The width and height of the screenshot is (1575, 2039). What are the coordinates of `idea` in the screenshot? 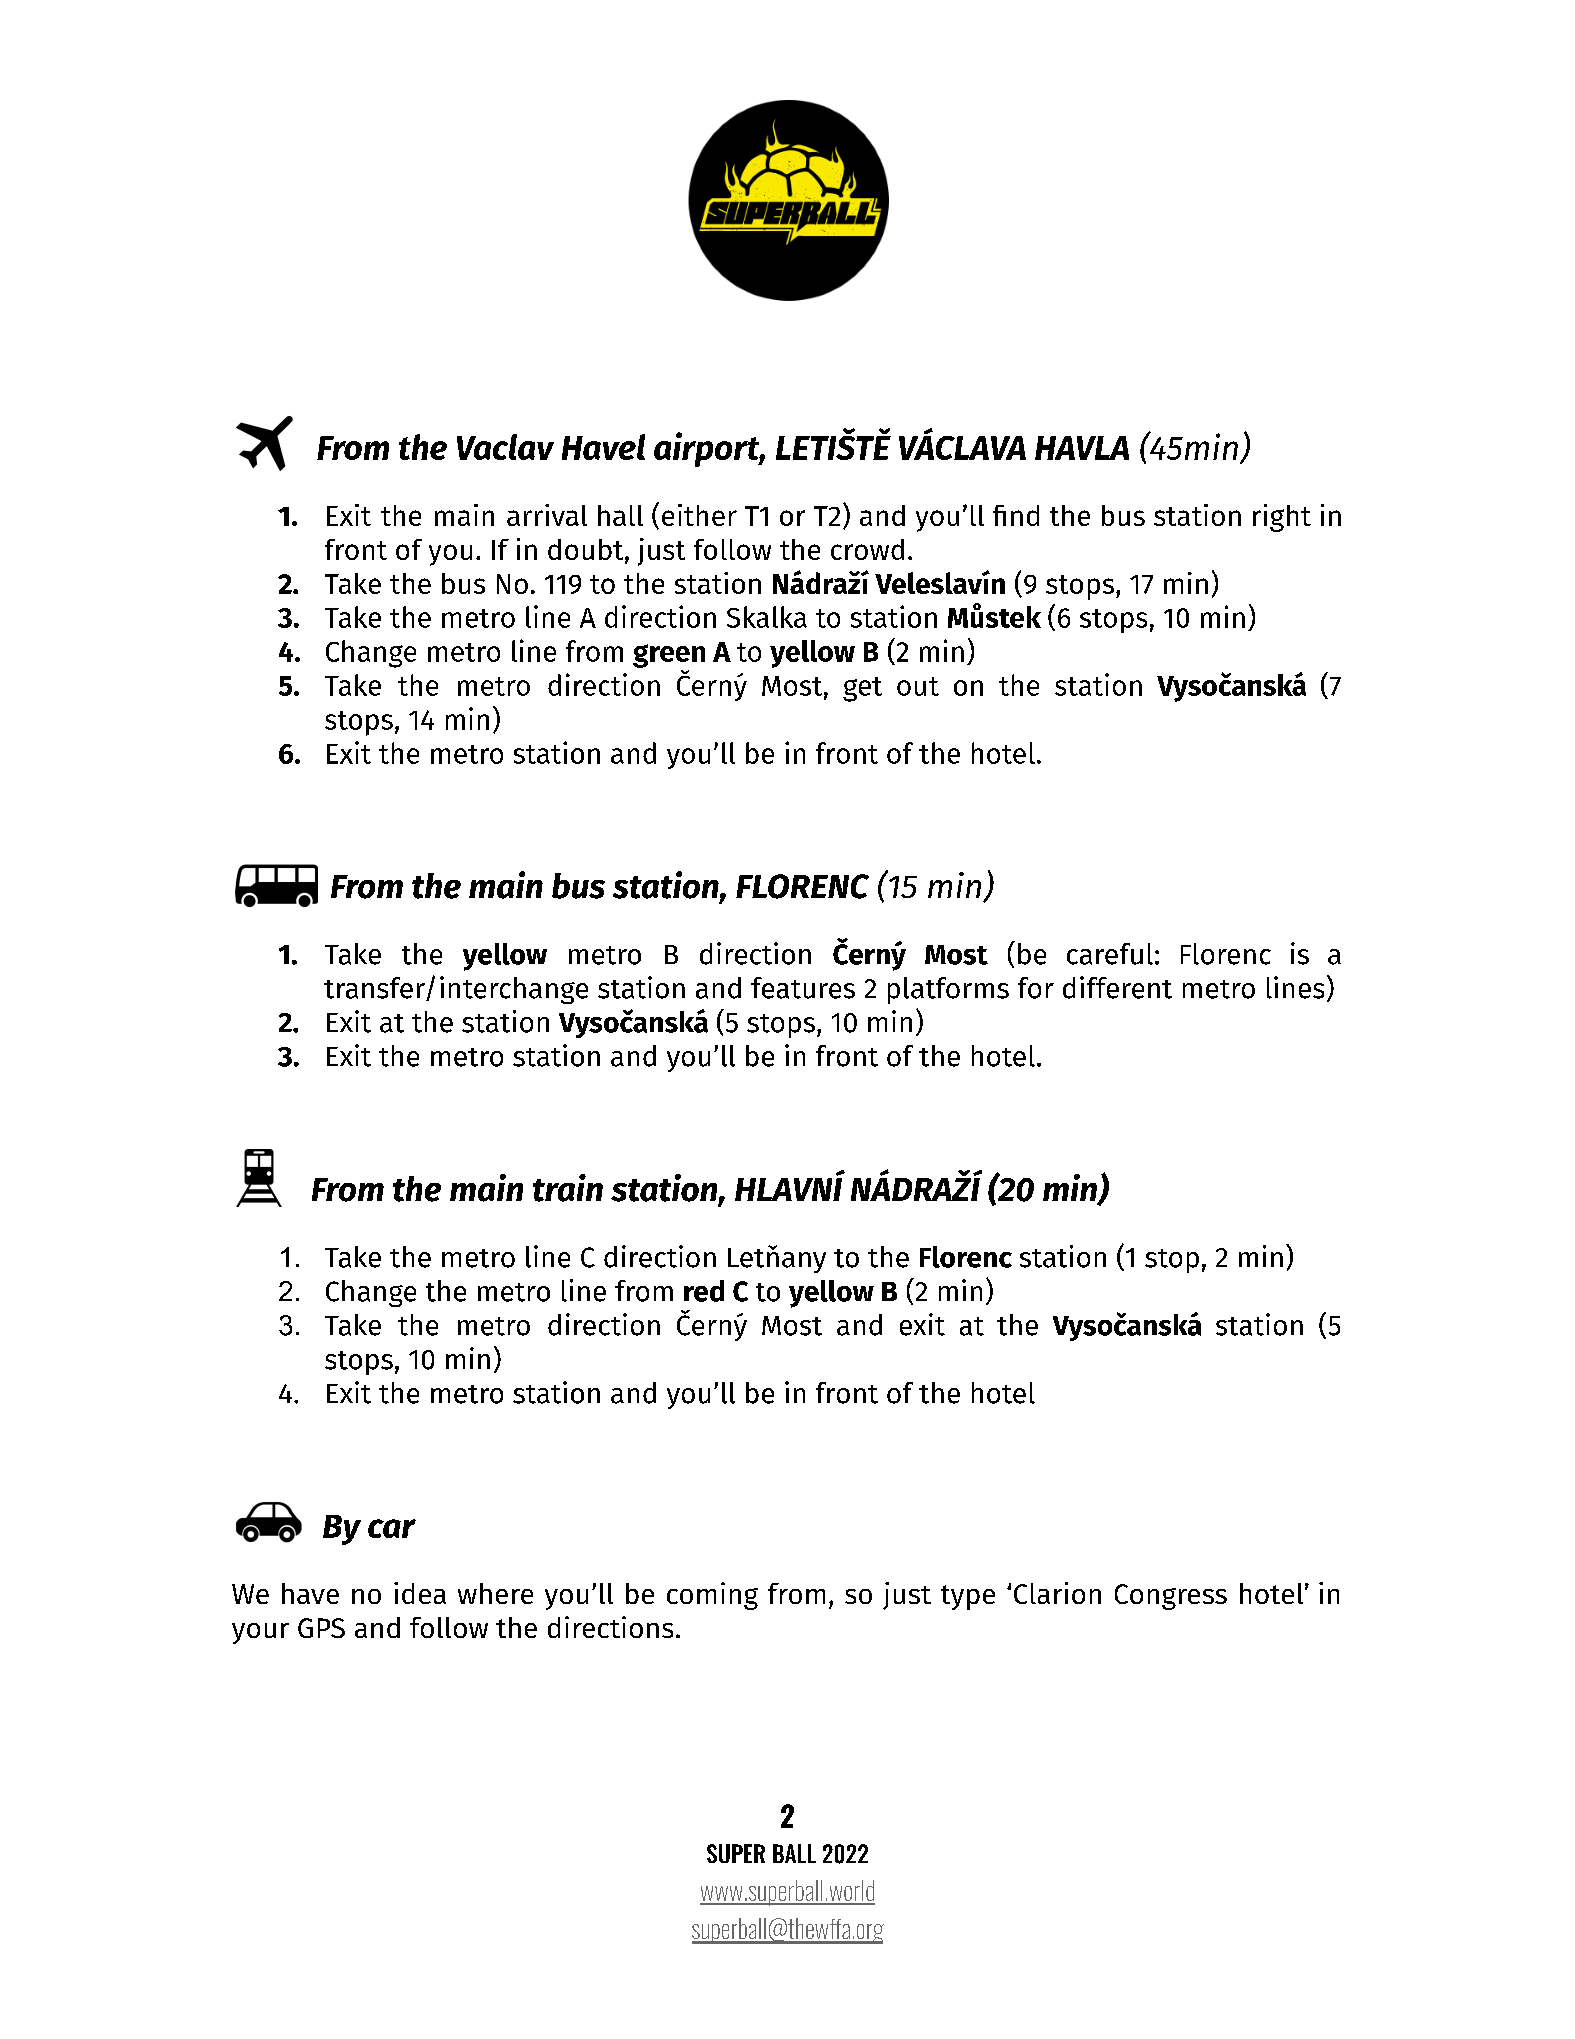 It's located at (420, 1593).
